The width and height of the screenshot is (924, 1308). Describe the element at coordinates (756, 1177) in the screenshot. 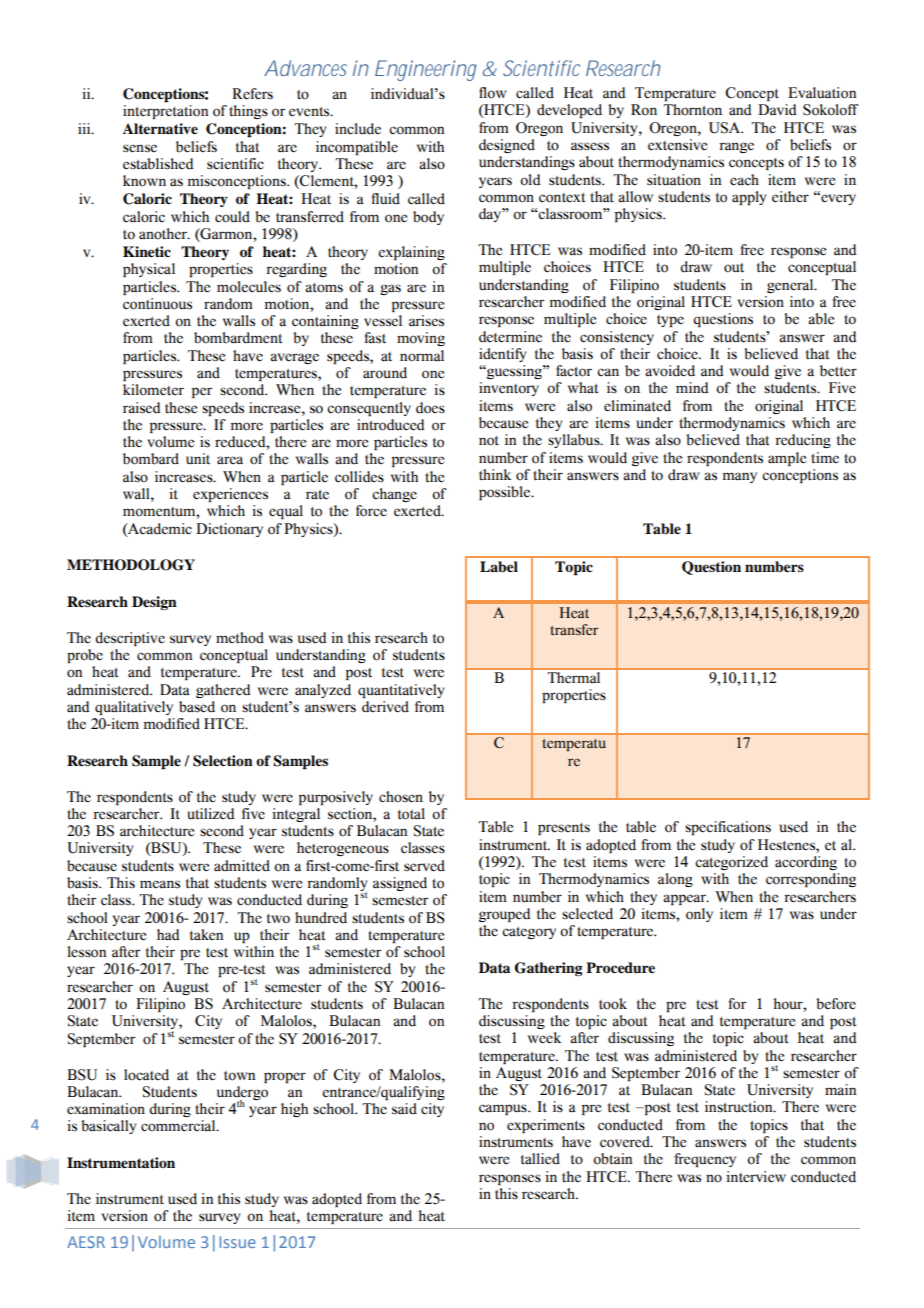

I see `interview` at that location.
